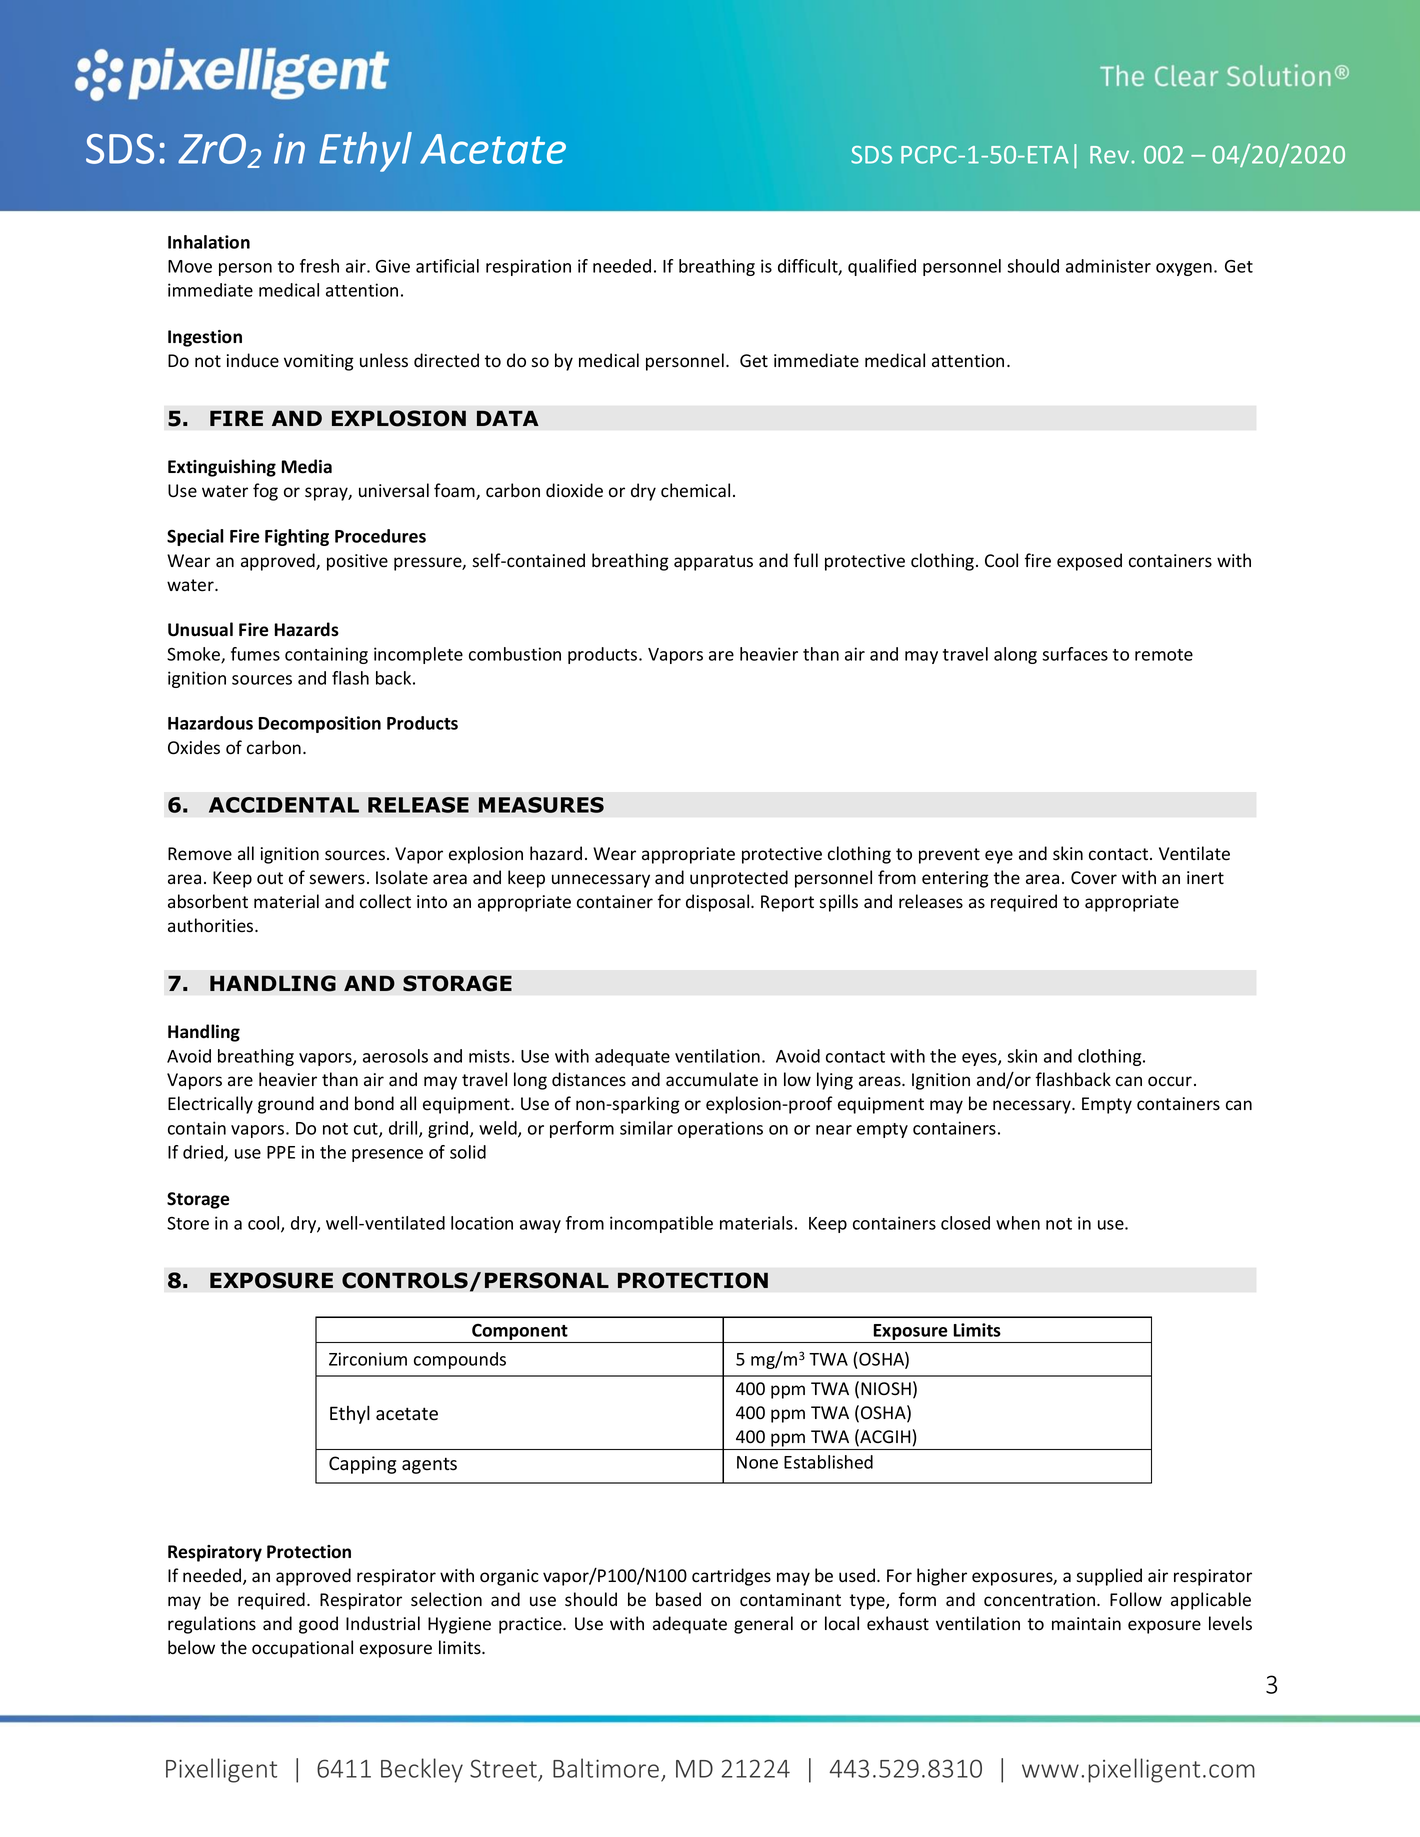 This screenshot has height=1837, width=1420. What do you see at coordinates (319, 266) in the screenshot?
I see `fresh` at bounding box center [319, 266].
